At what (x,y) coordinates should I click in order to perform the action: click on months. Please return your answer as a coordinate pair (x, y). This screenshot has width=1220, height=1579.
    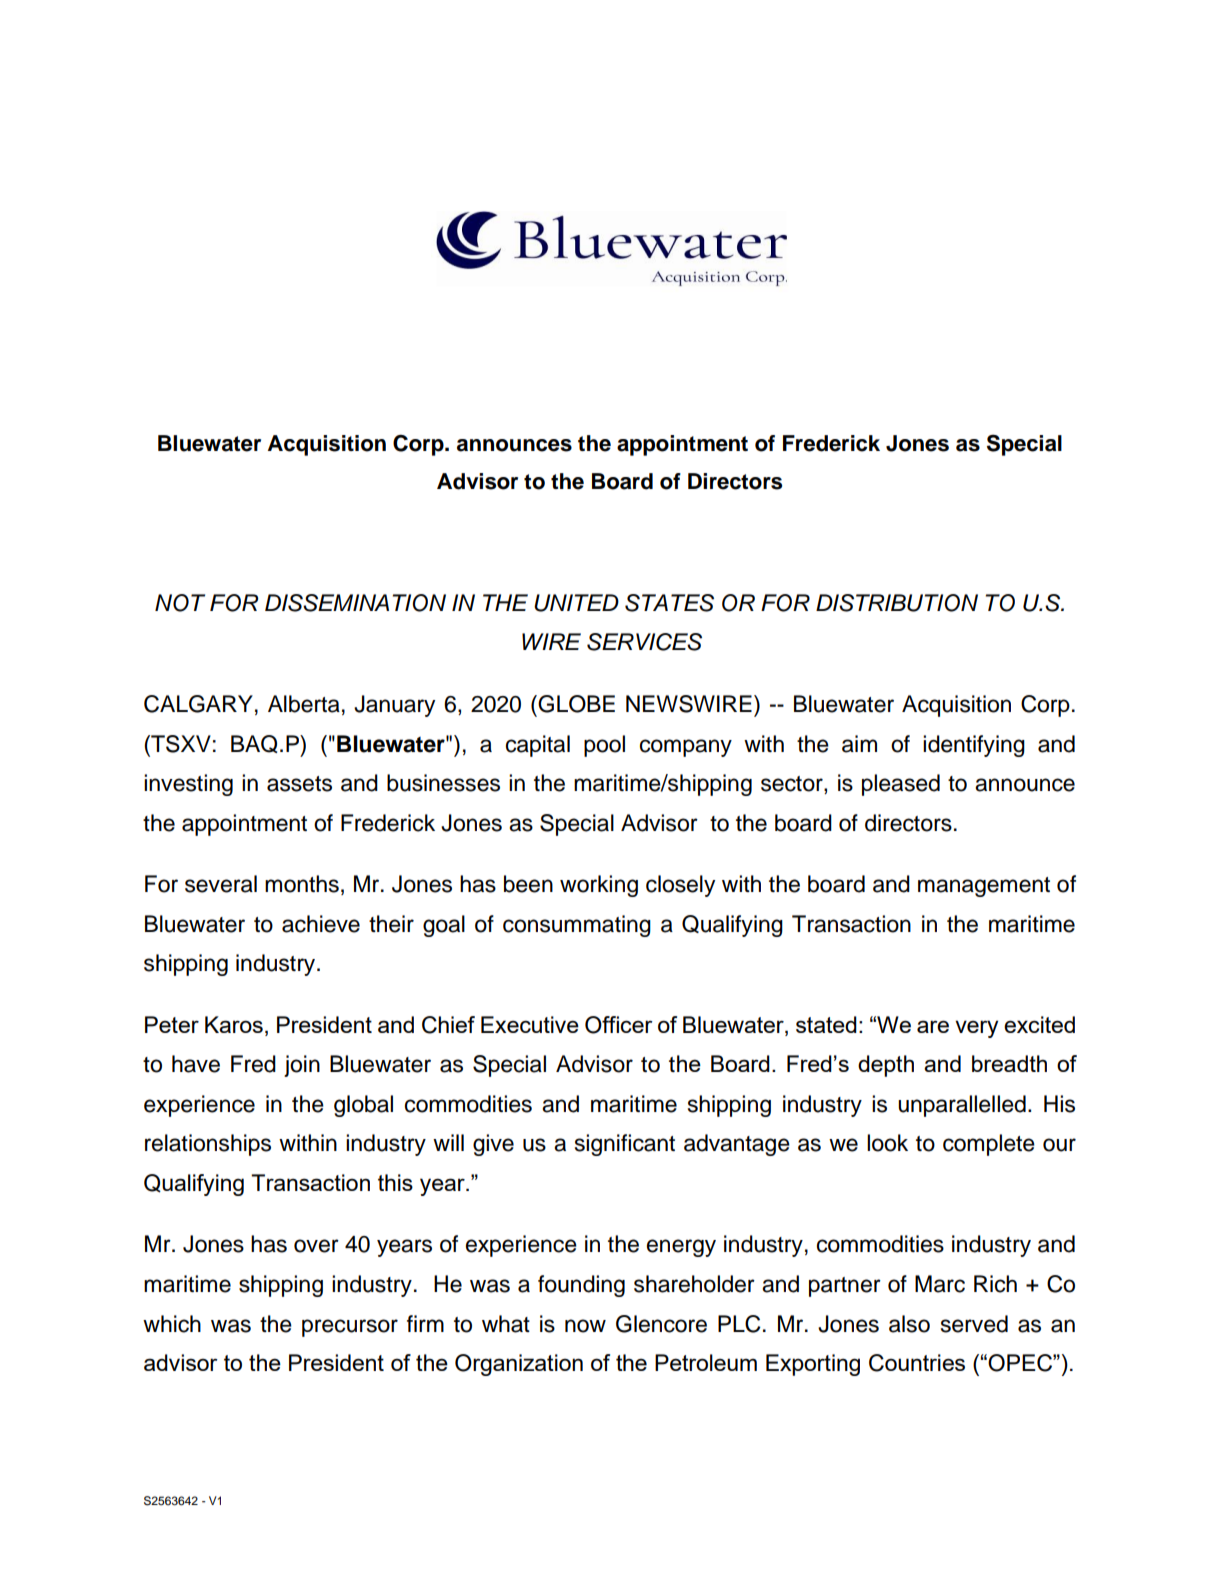
    Looking at the image, I should click on (302, 884).
